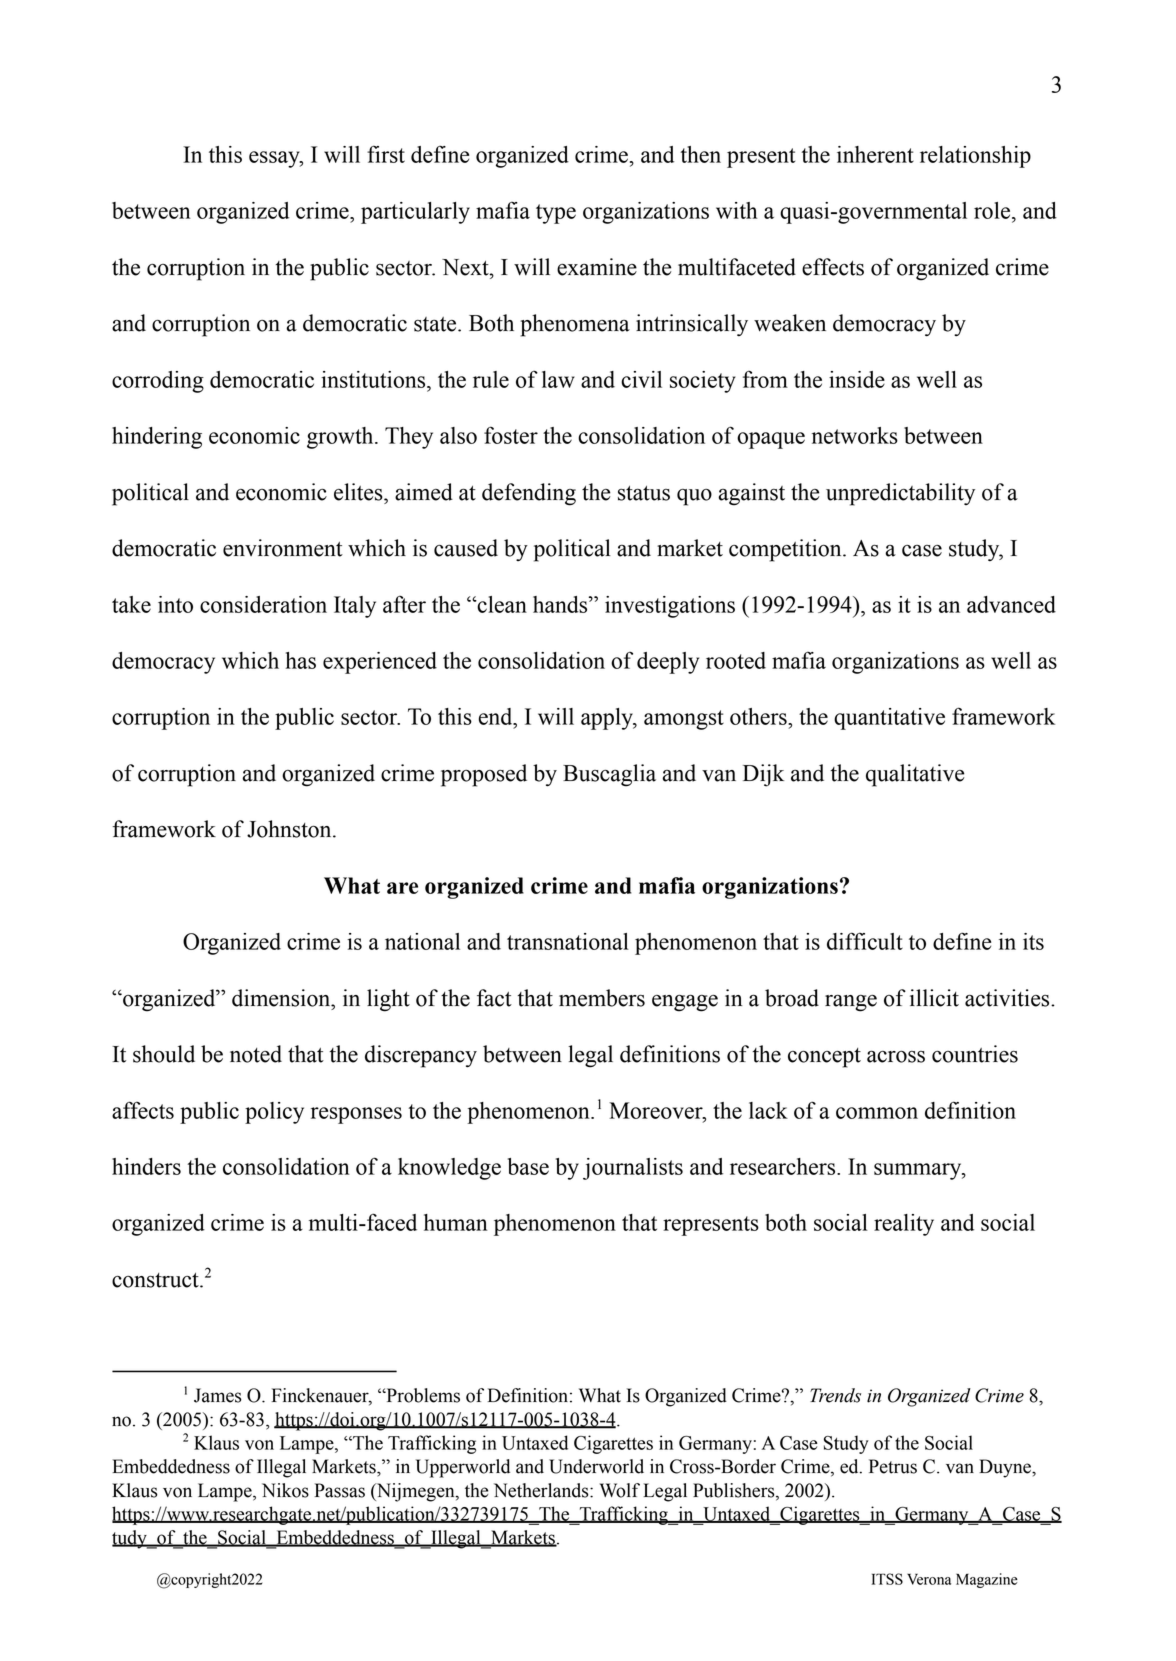  What do you see at coordinates (889, 719) in the image?
I see `quantitative` at bounding box center [889, 719].
